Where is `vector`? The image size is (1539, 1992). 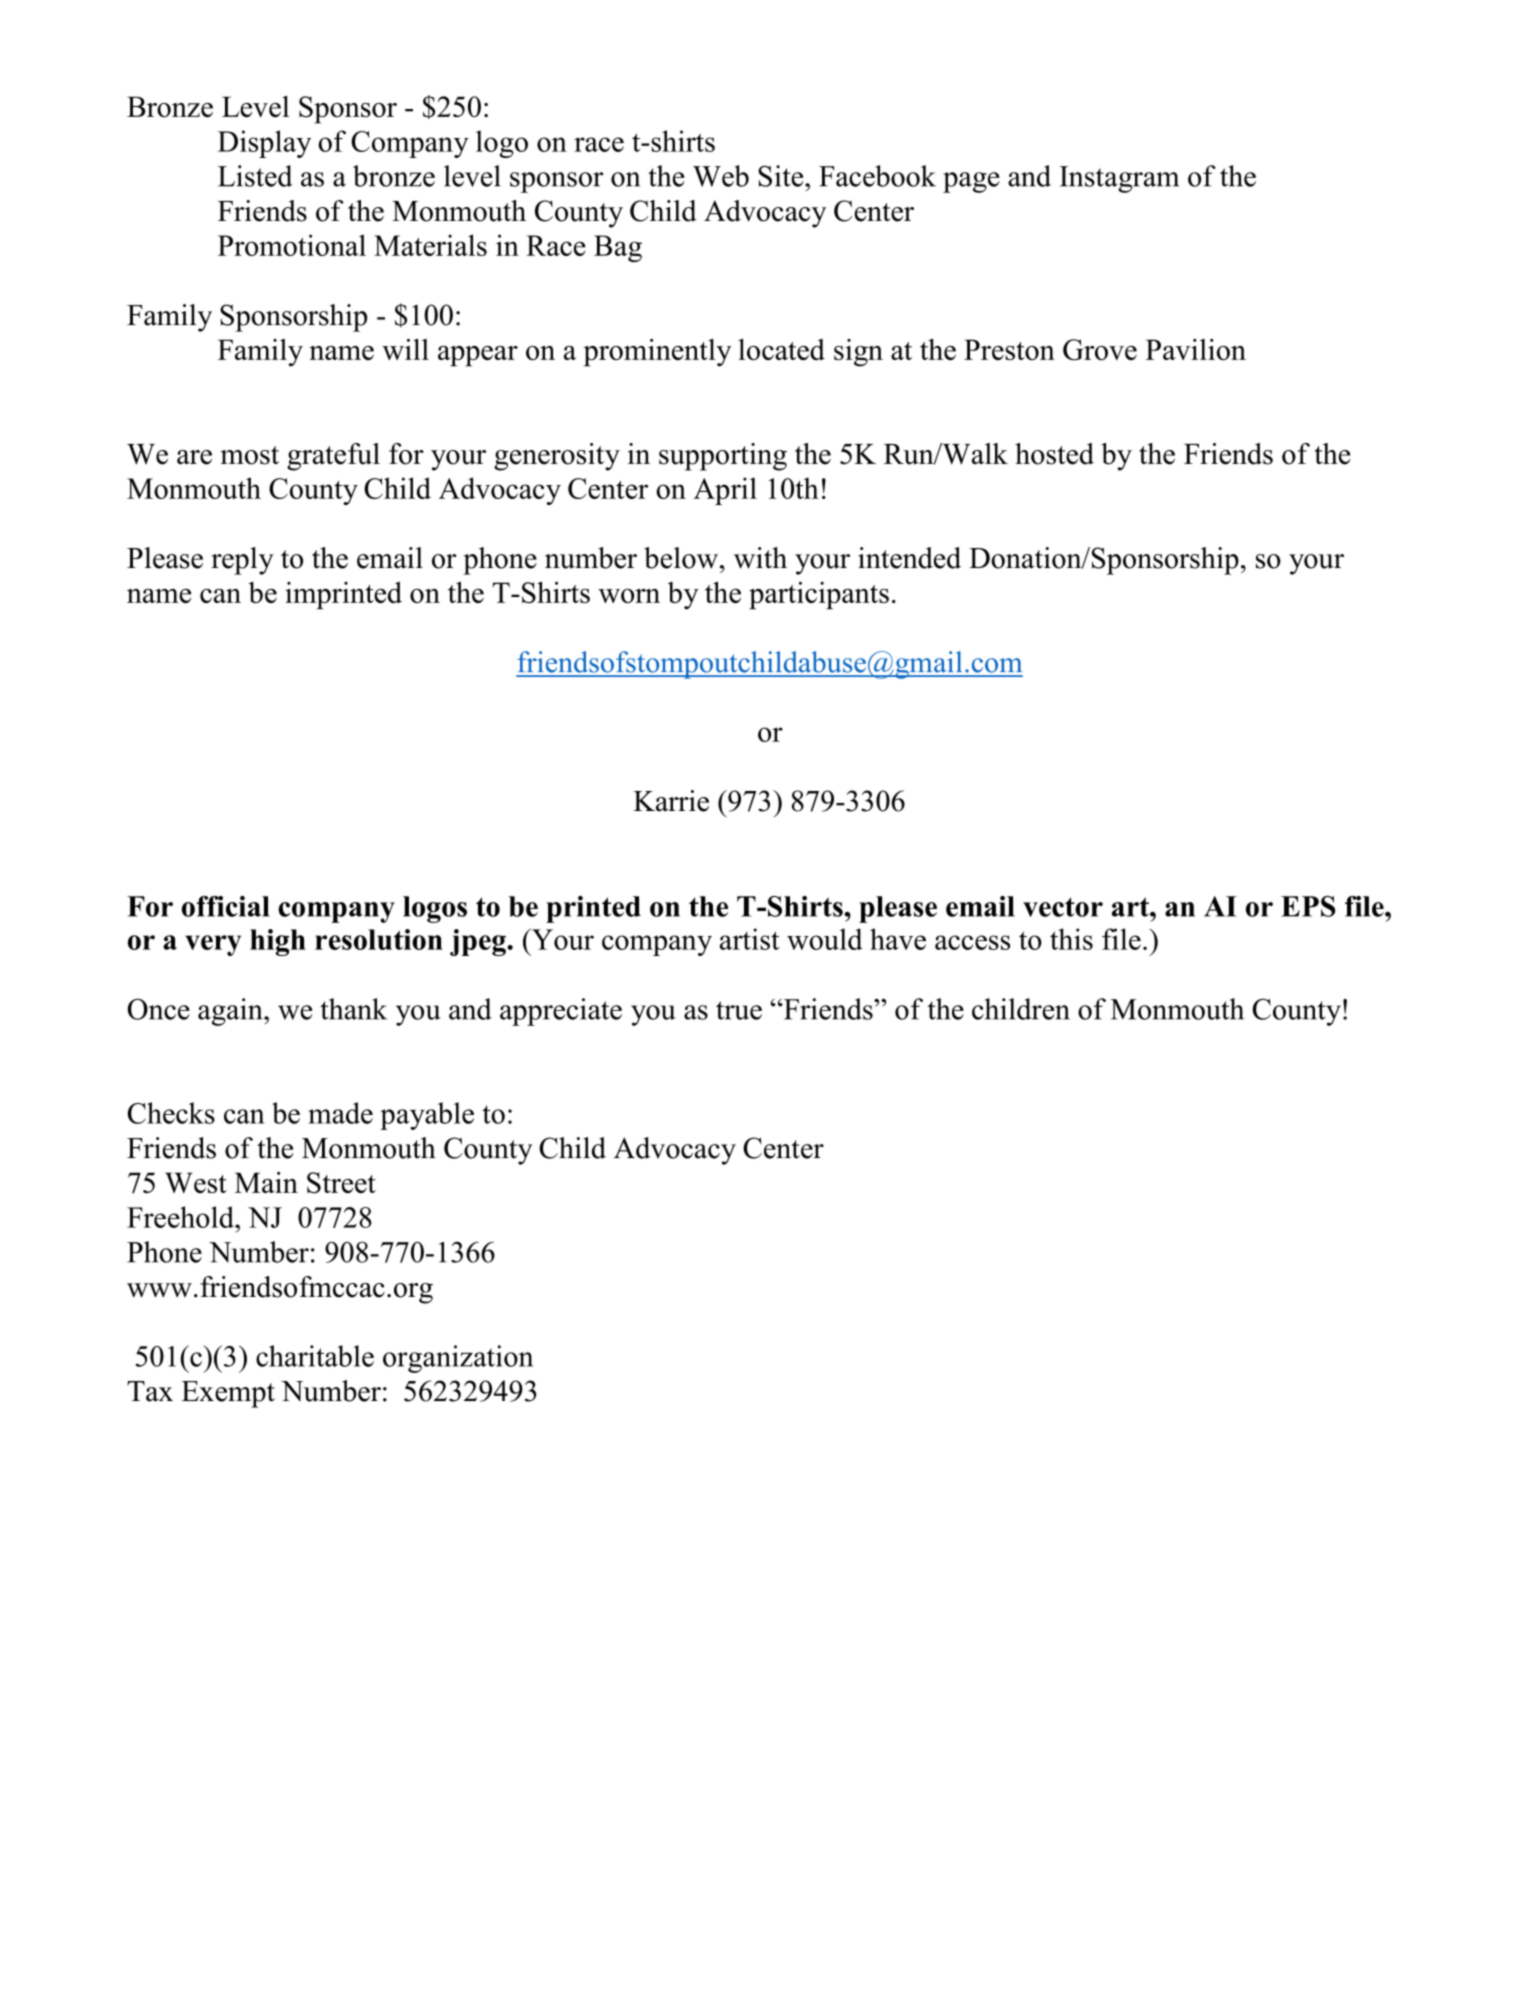
vector is located at coordinates (1063, 907).
